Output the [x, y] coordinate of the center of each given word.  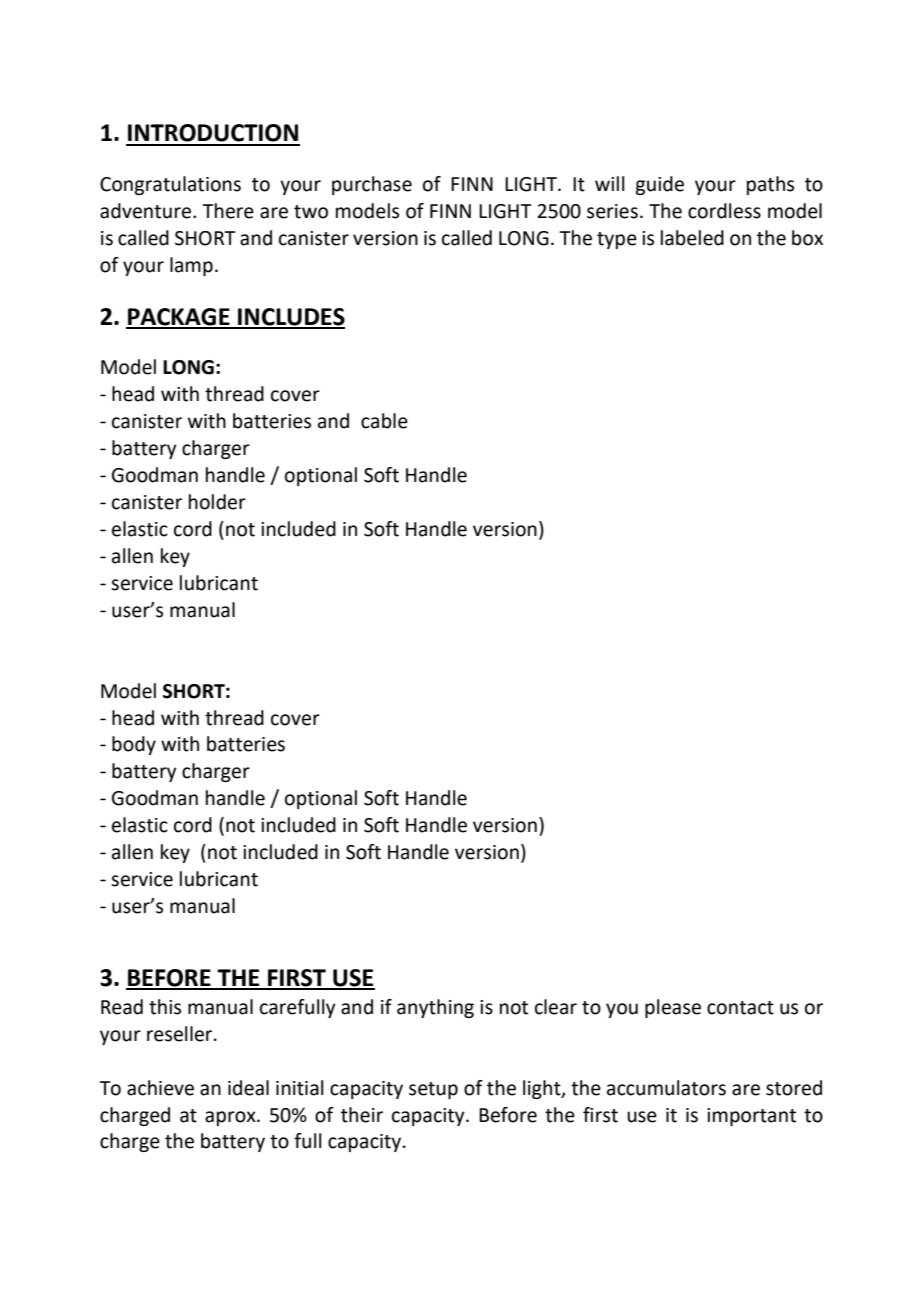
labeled [692, 238]
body [134, 745]
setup [433, 1090]
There [228, 211]
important [751, 1117]
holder [217, 502]
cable [384, 421]
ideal [248, 1088]
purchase [372, 185]
